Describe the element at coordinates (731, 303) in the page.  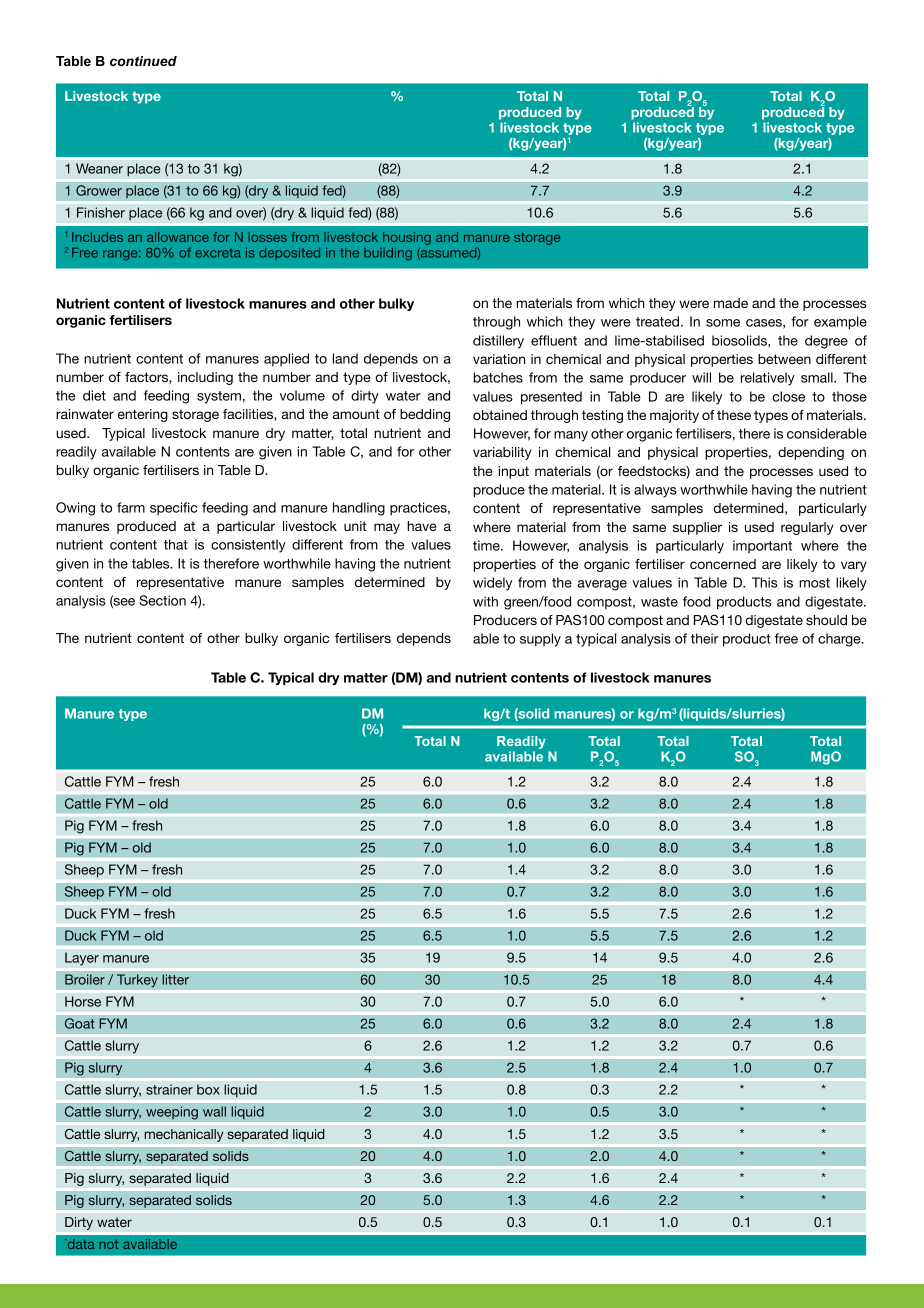
I see `made` at that location.
